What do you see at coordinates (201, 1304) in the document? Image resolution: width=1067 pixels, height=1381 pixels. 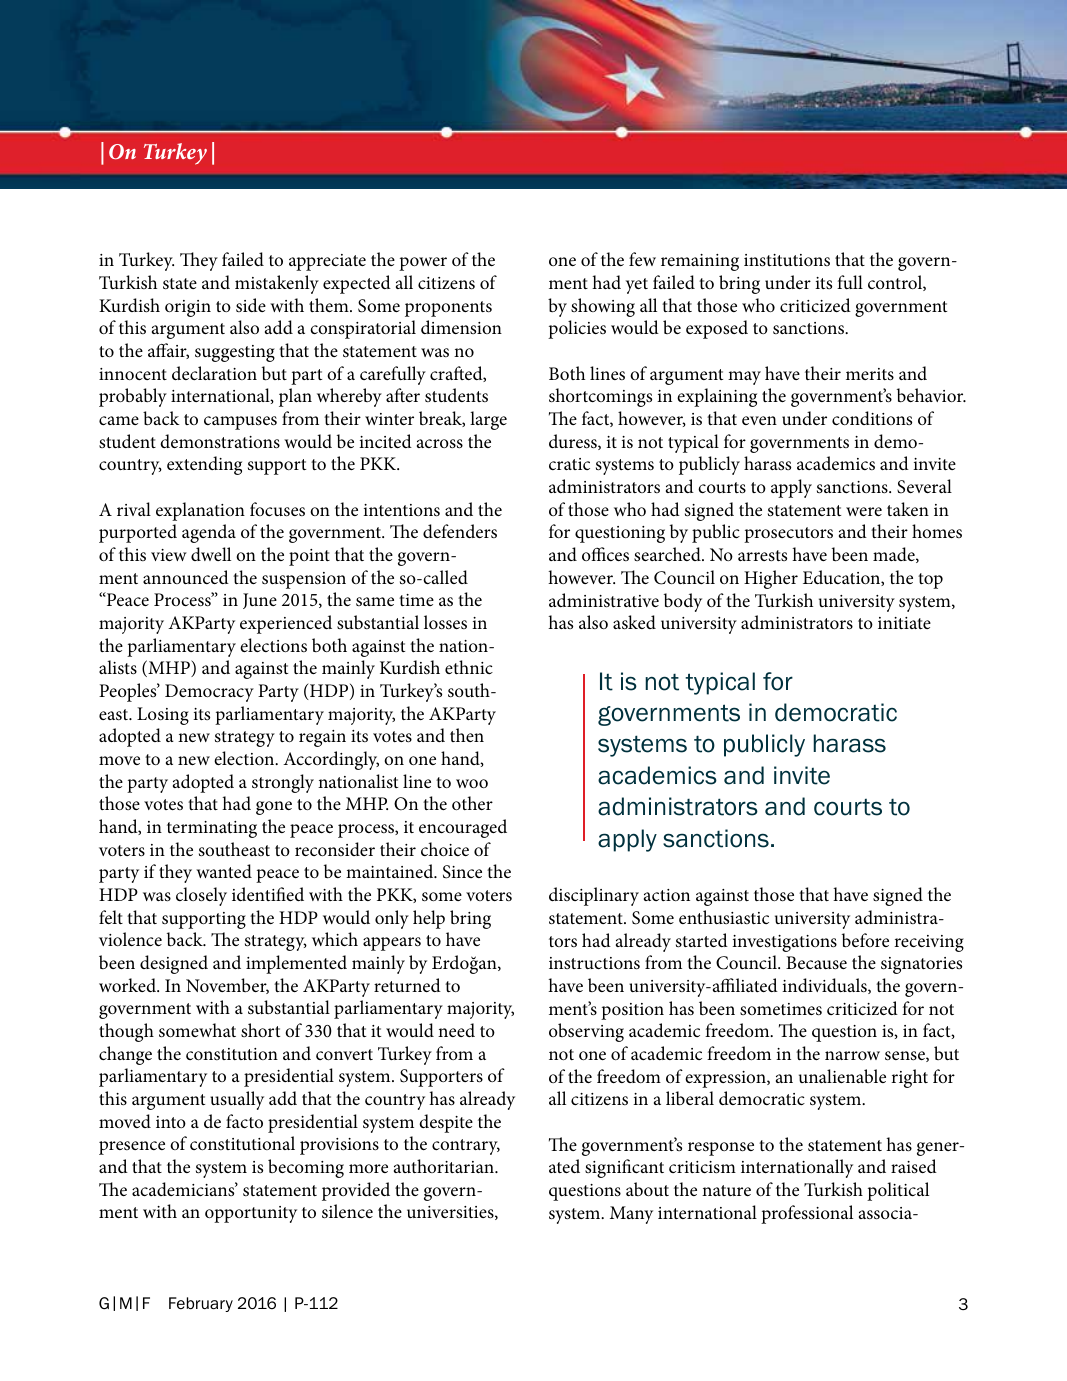 I see `February` at bounding box center [201, 1304].
